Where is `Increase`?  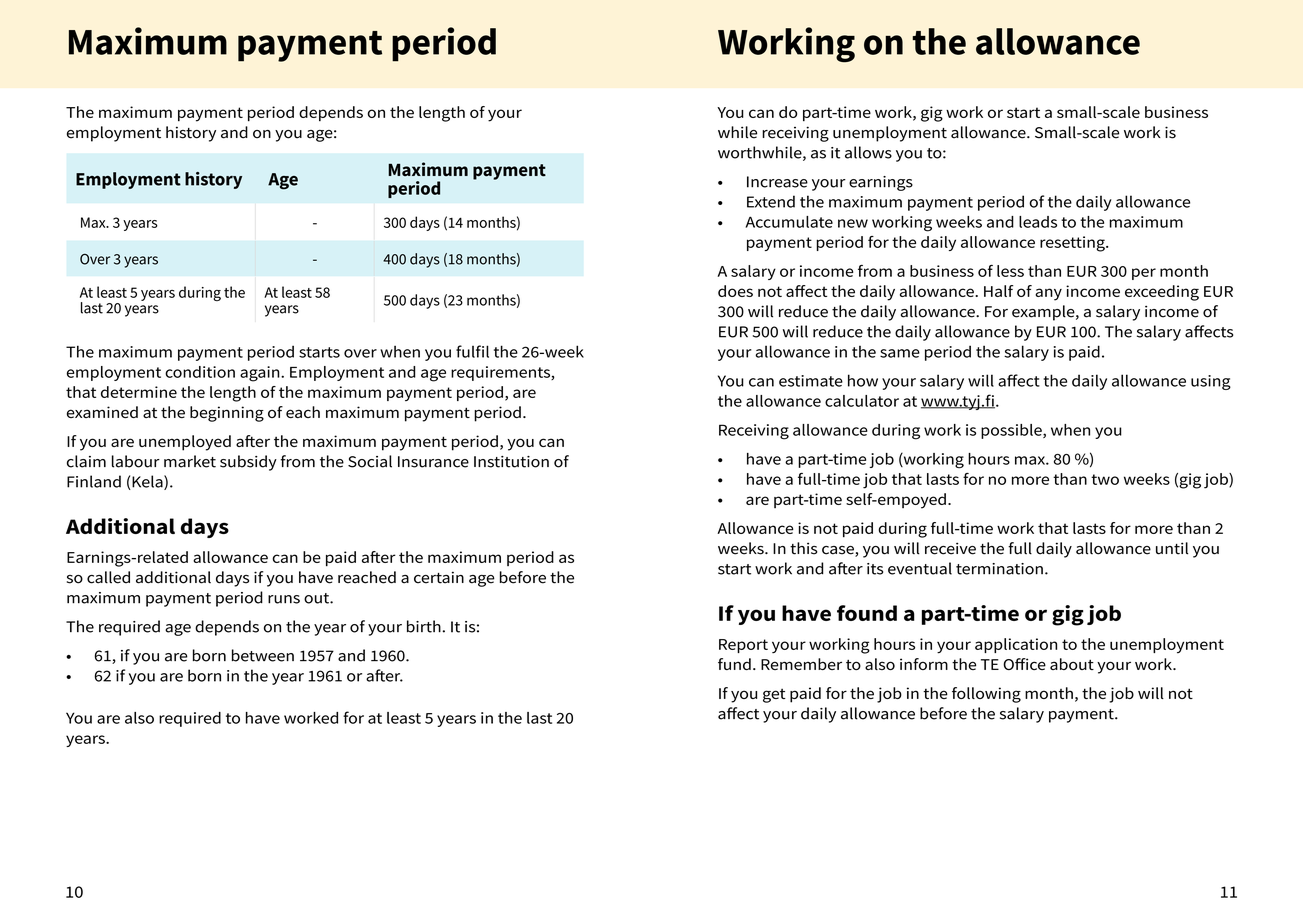 Increase is located at coordinates (777, 182).
